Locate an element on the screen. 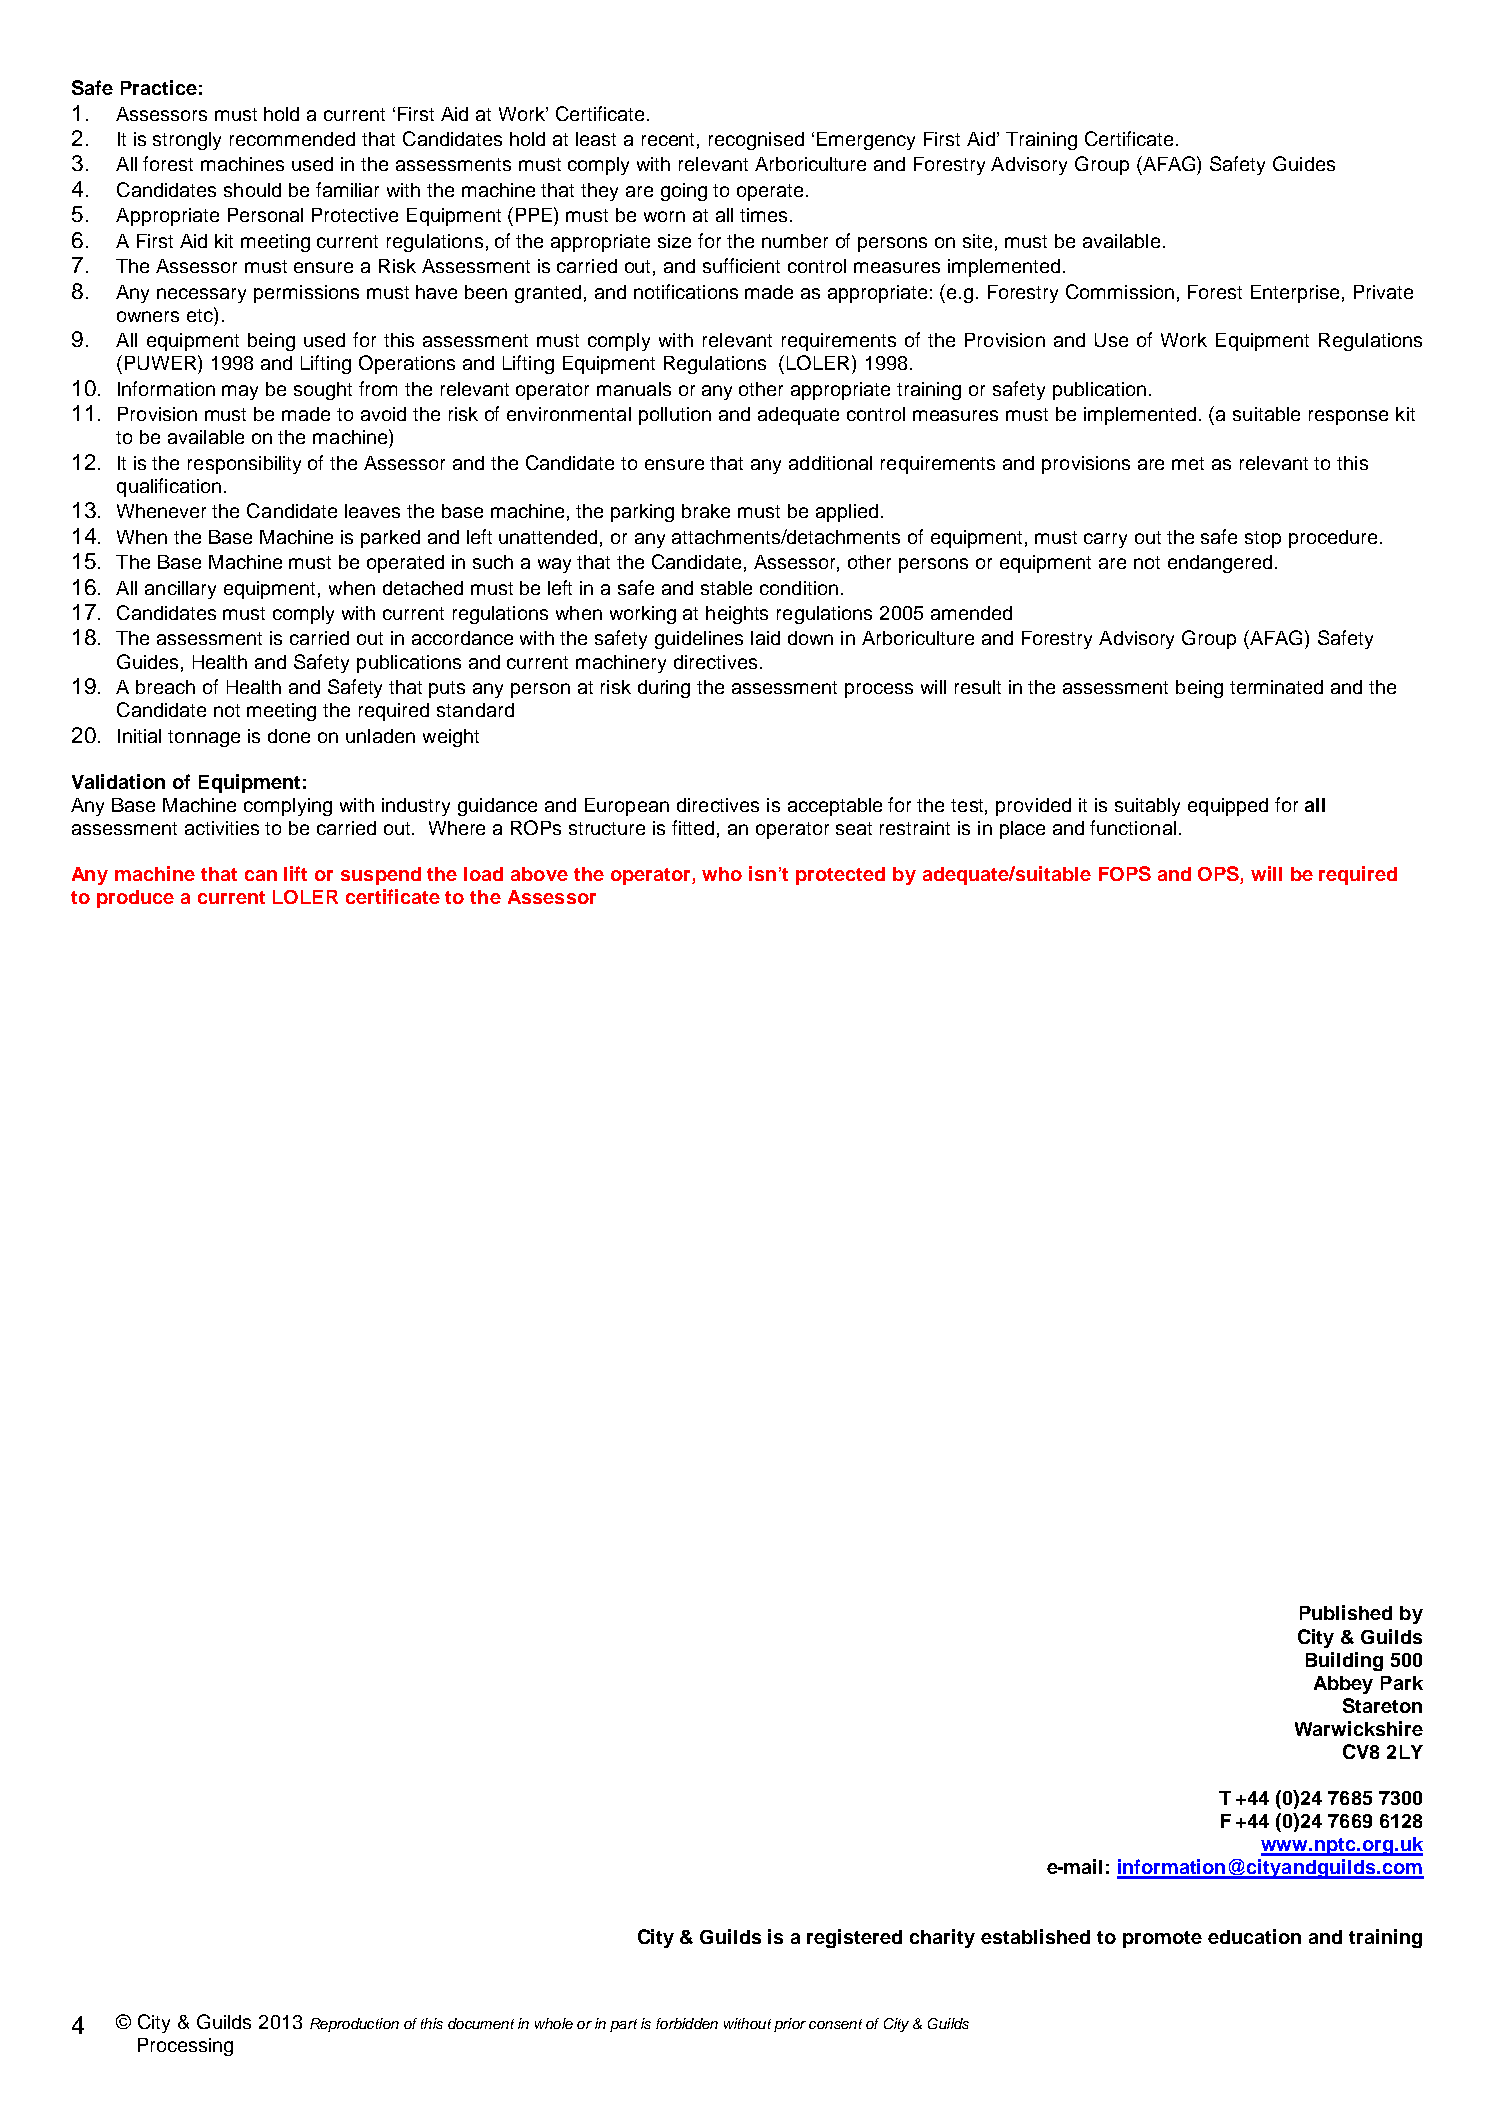 This screenshot has height=2114, width=1494. Reproduction is located at coordinates (354, 2025).
